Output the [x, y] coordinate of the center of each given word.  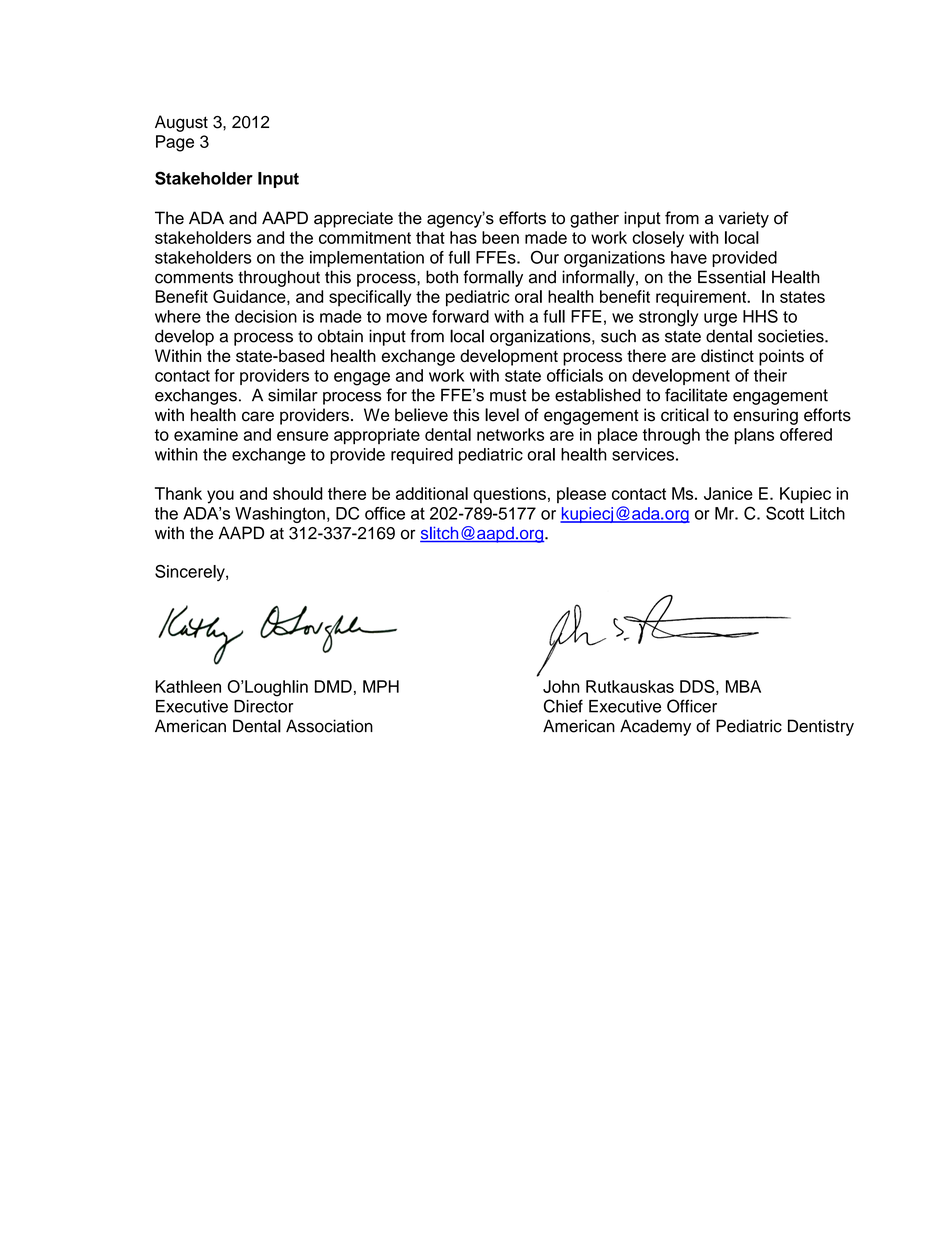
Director [263, 706]
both [442, 277]
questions [509, 495]
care [258, 416]
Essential [731, 277]
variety [744, 219]
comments [194, 278]
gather [594, 219]
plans [754, 436]
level [502, 415]
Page [175, 143]
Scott [785, 513]
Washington [280, 515]
